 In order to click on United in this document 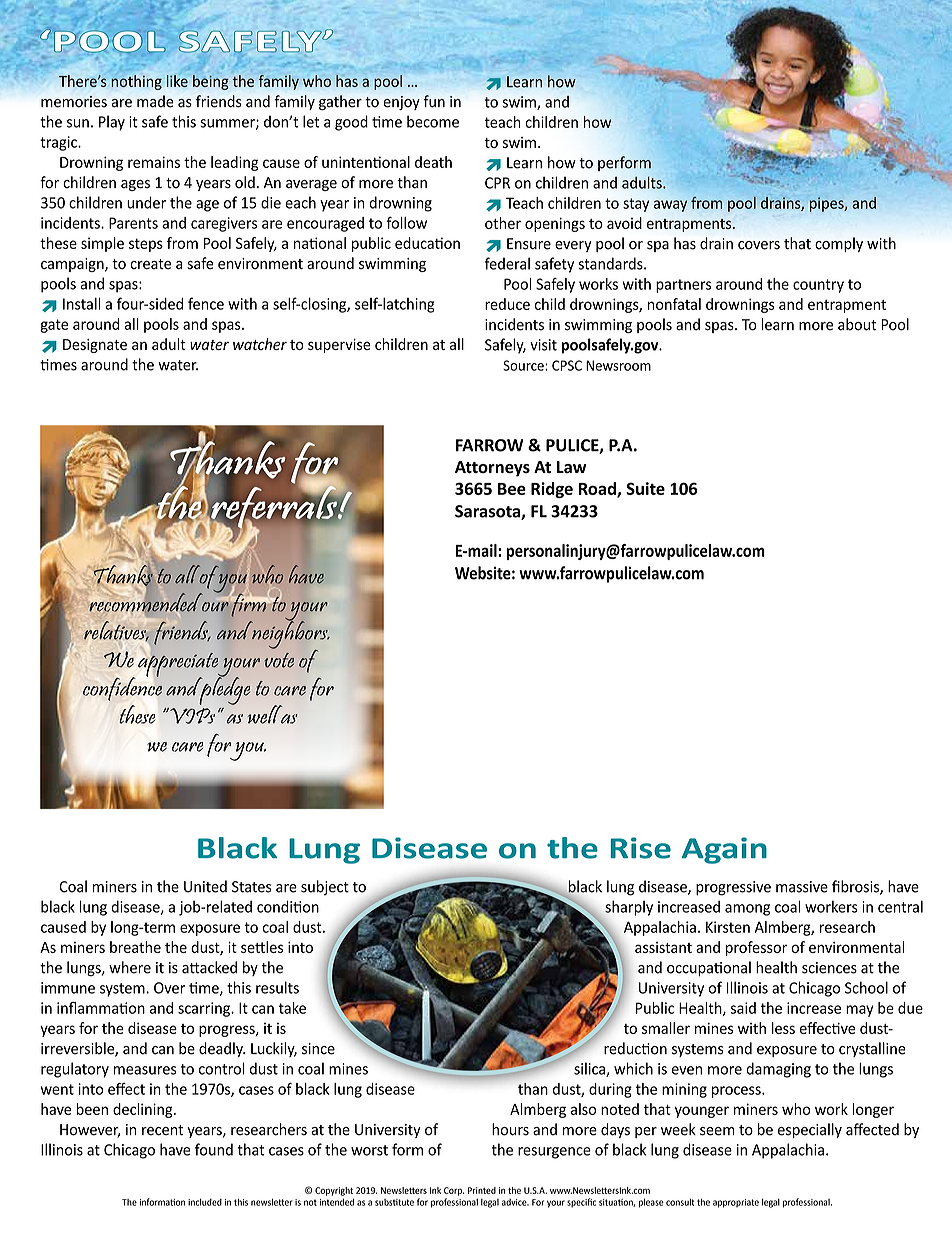, I will do `click(205, 886)`.
